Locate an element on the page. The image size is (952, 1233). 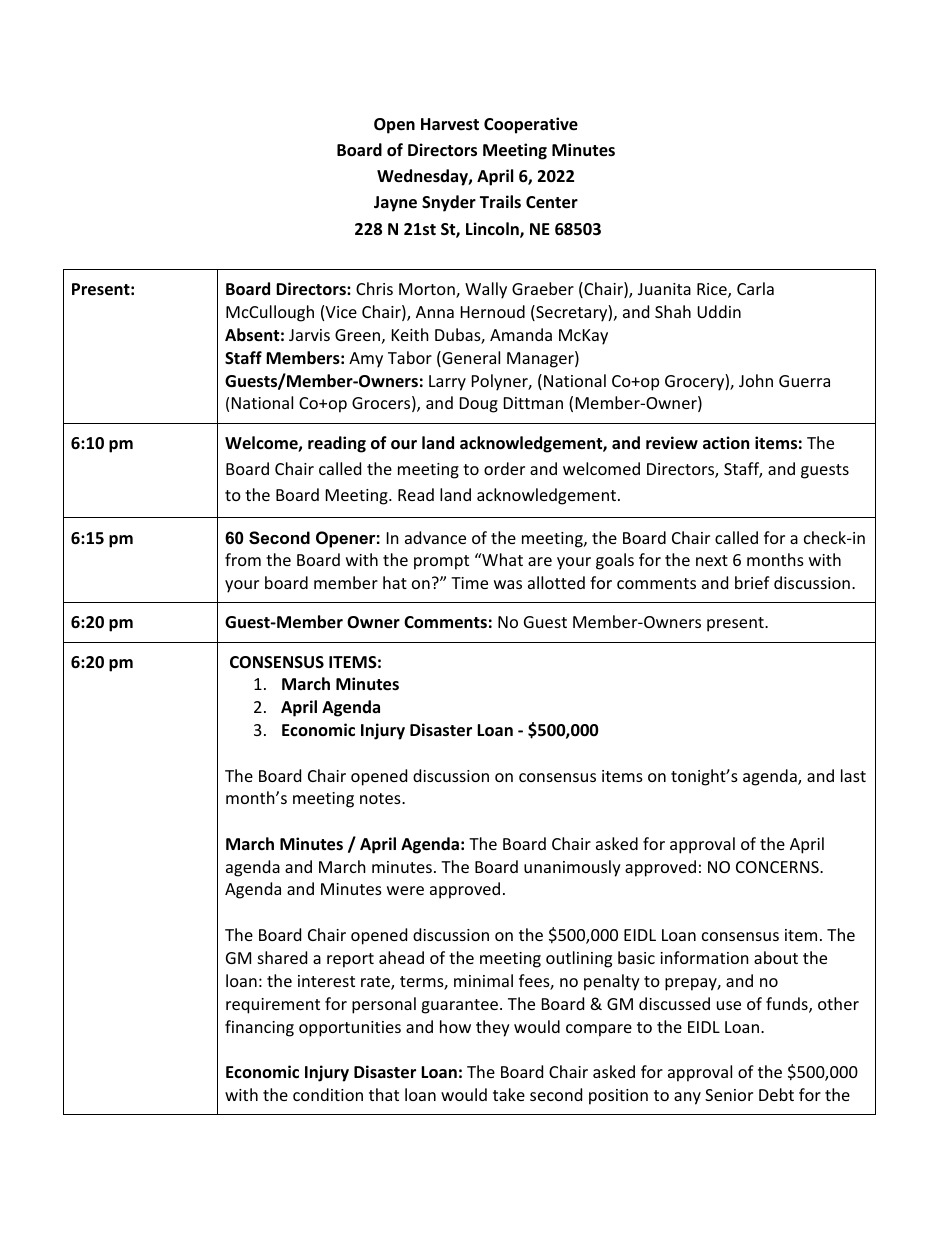
condition is located at coordinates (328, 1094).
